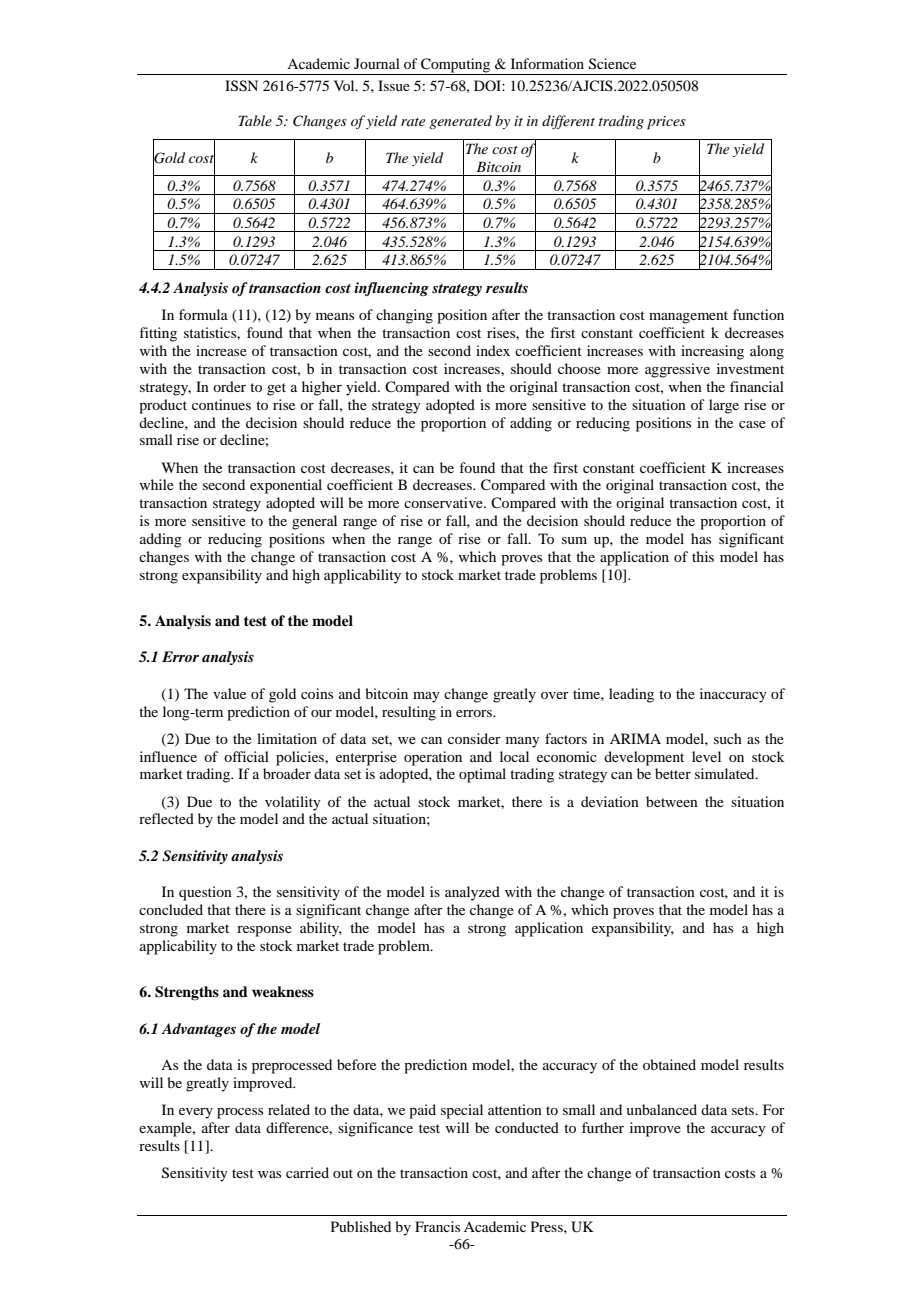 The width and height of the image is (924, 1308). I want to click on exponential, so click(286, 486).
